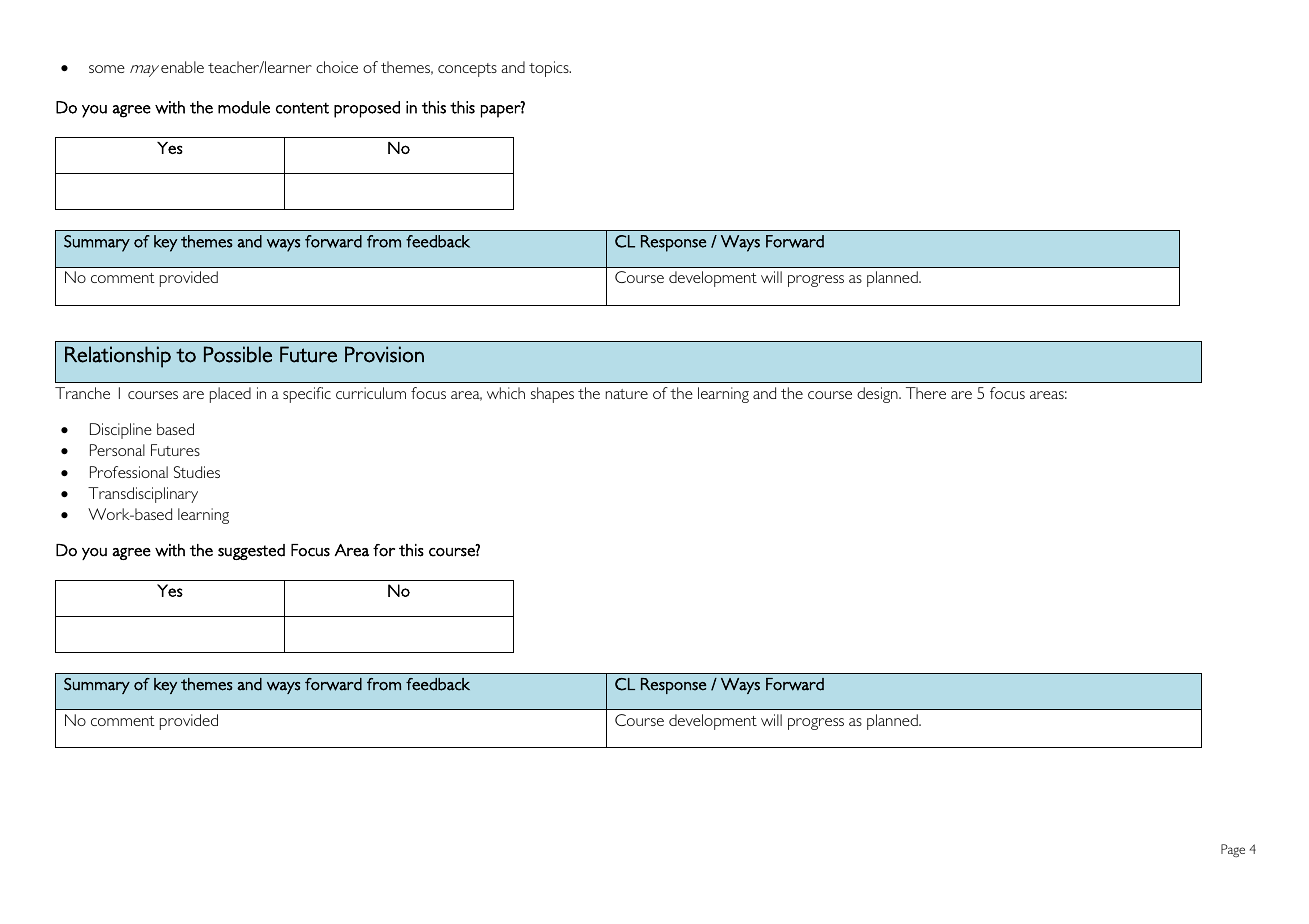 This document has height=924, width=1309. What do you see at coordinates (244, 107) in the document?
I see `module` at bounding box center [244, 107].
